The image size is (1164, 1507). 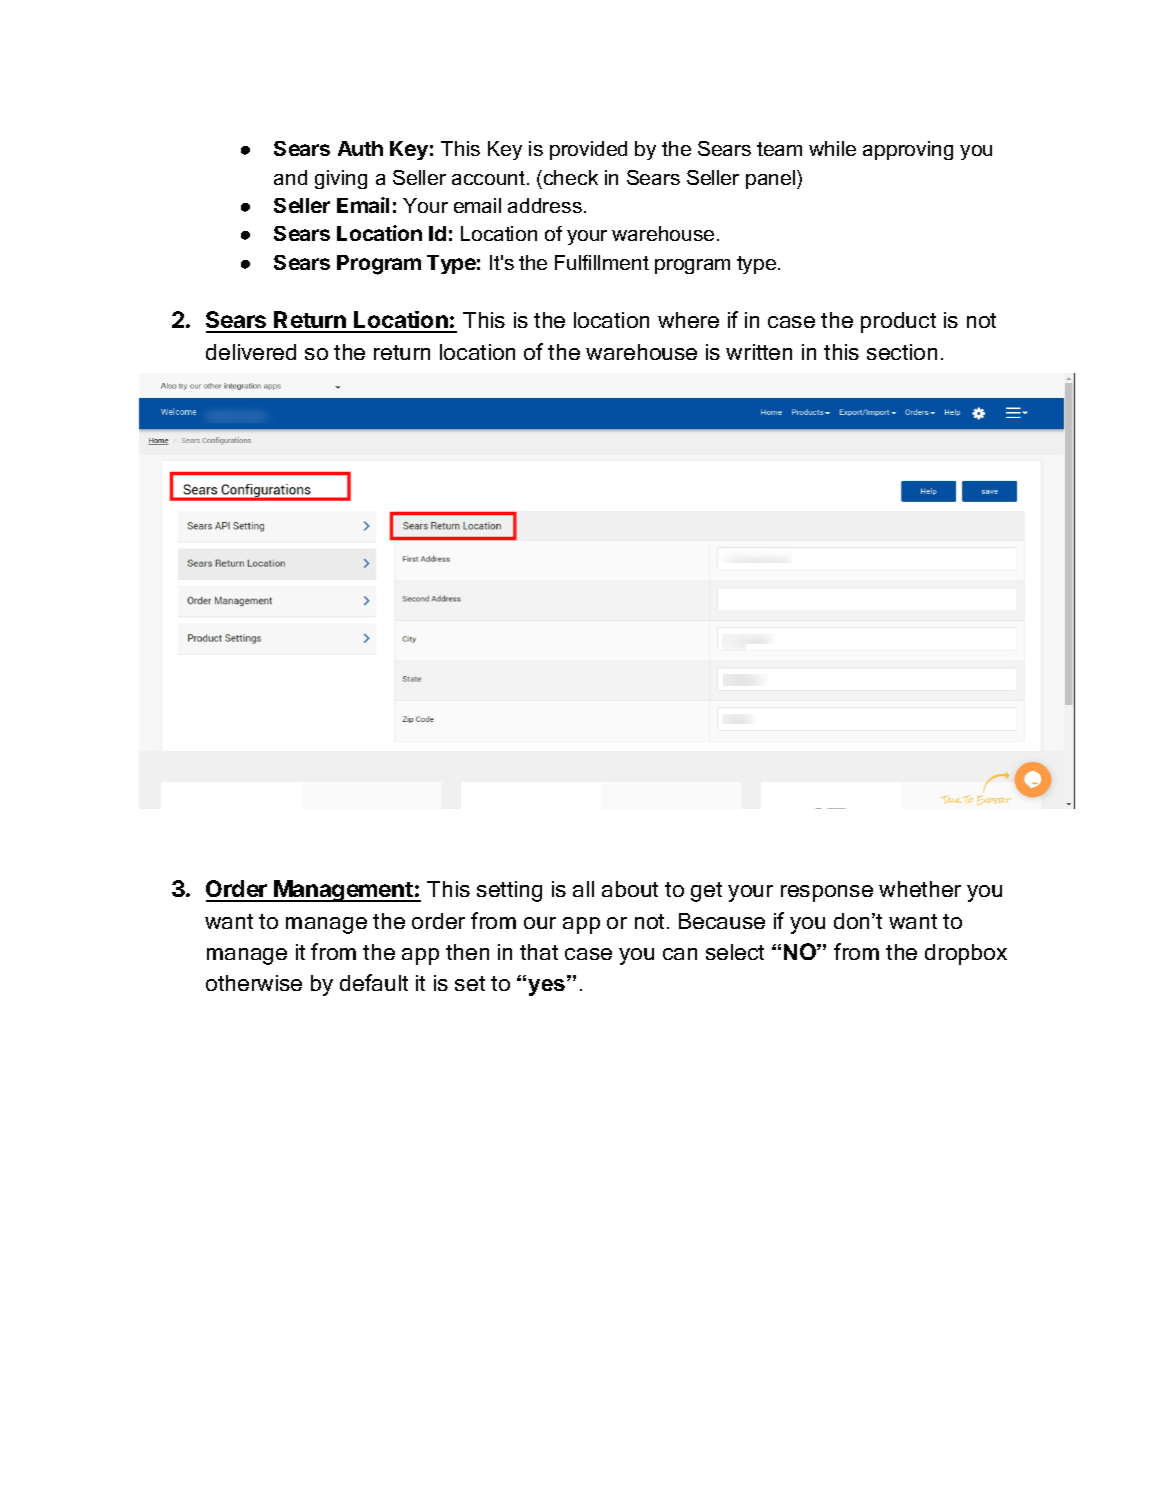 What do you see at coordinates (509, 891) in the screenshot?
I see `setting` at bounding box center [509, 891].
